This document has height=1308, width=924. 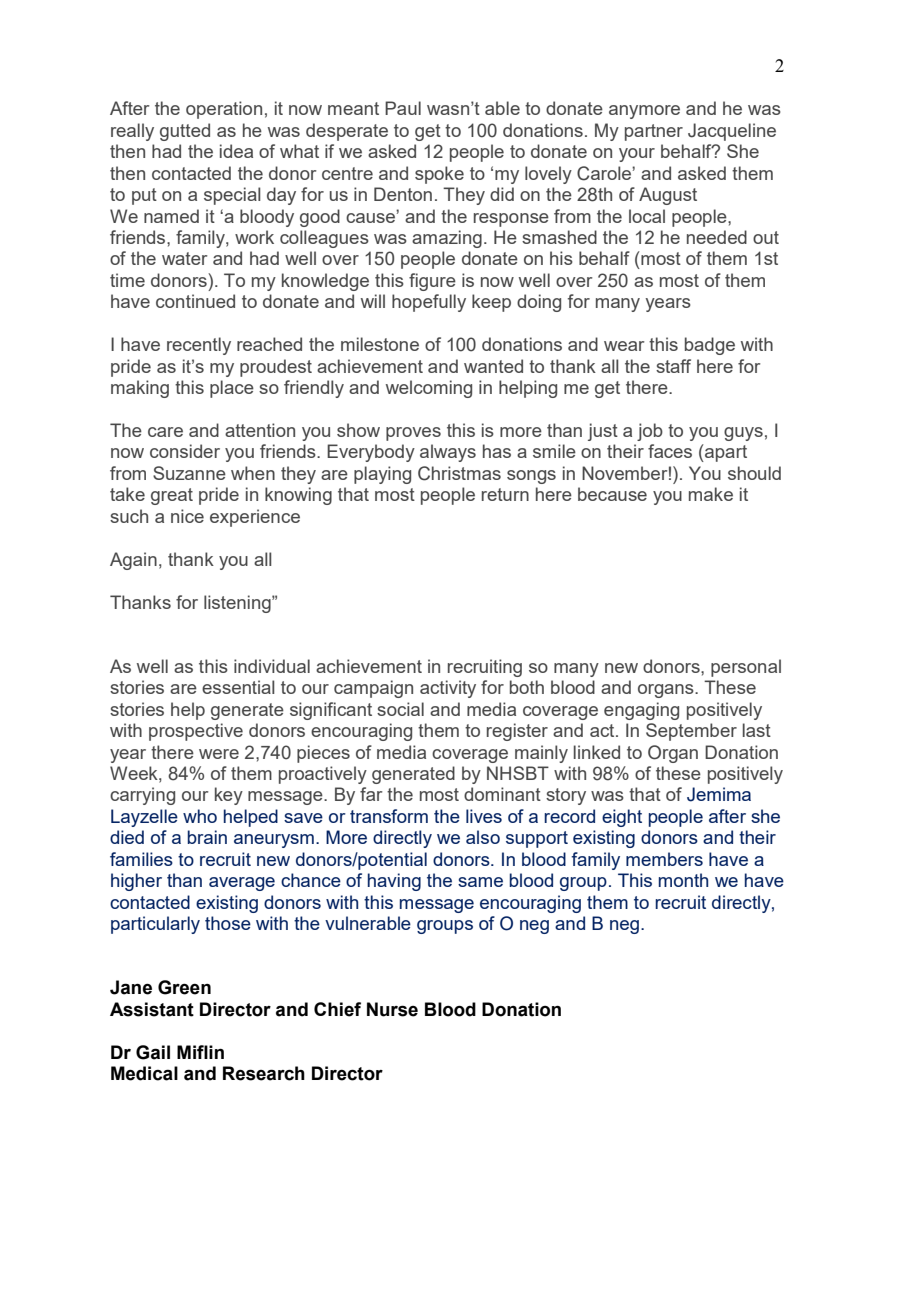 What do you see at coordinates (439, 175) in the document?
I see `spoke` at bounding box center [439, 175].
